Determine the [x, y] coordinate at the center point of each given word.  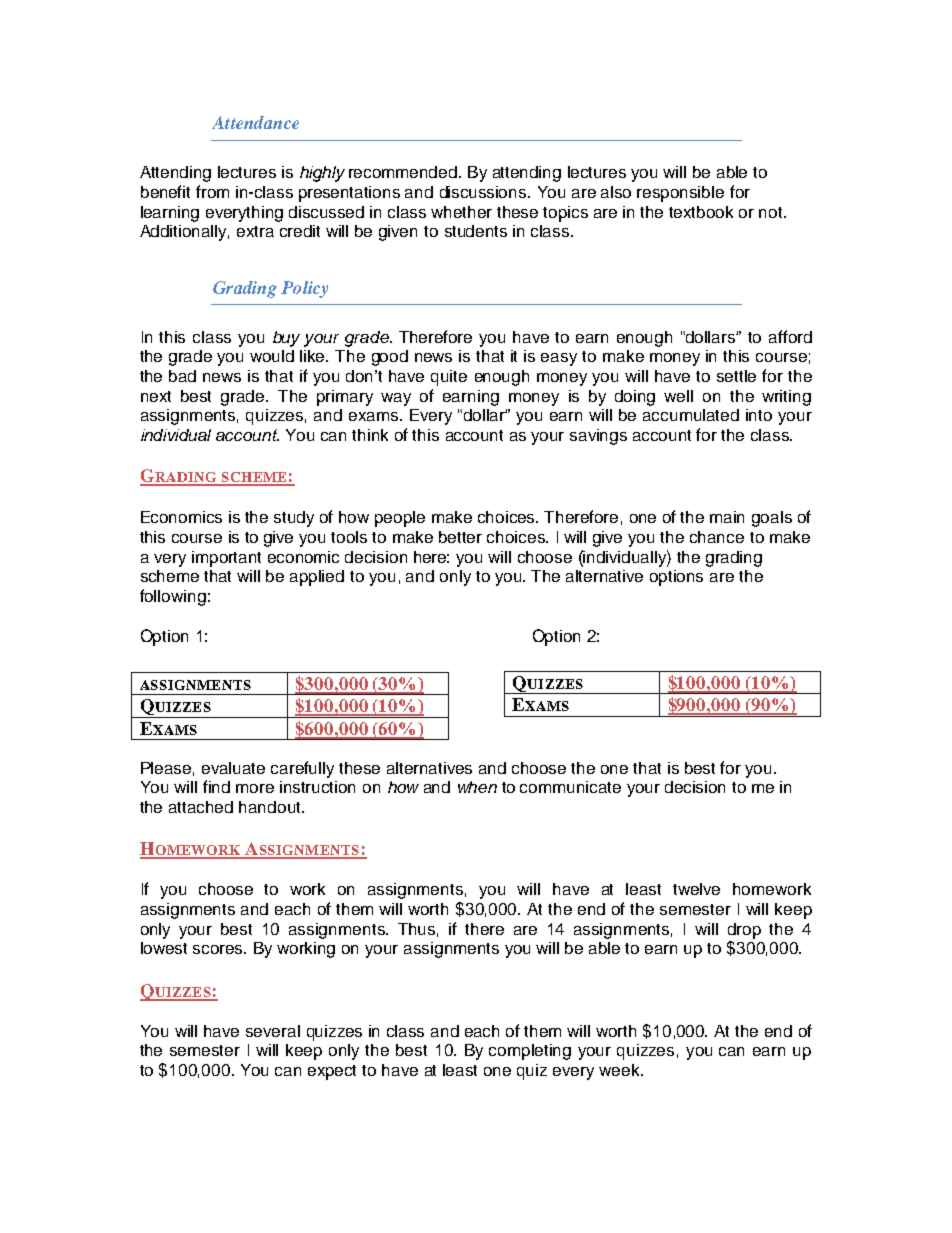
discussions [484, 192]
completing [530, 1052]
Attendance [255, 122]
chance [717, 537]
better [460, 537]
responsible [680, 194]
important [226, 559]
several [273, 1031]
